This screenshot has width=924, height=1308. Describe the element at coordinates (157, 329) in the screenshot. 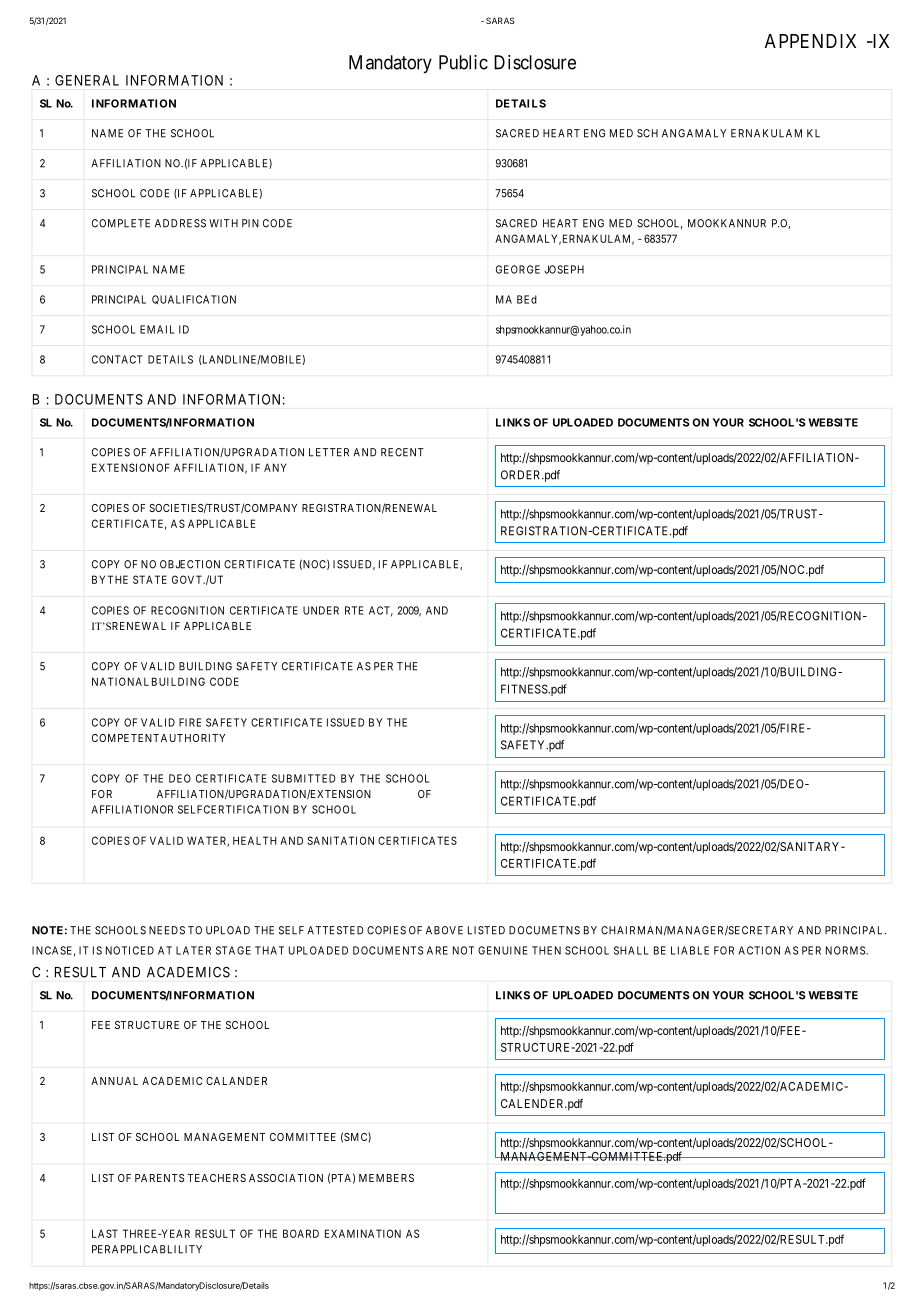

I see `EMAIL` at that location.
